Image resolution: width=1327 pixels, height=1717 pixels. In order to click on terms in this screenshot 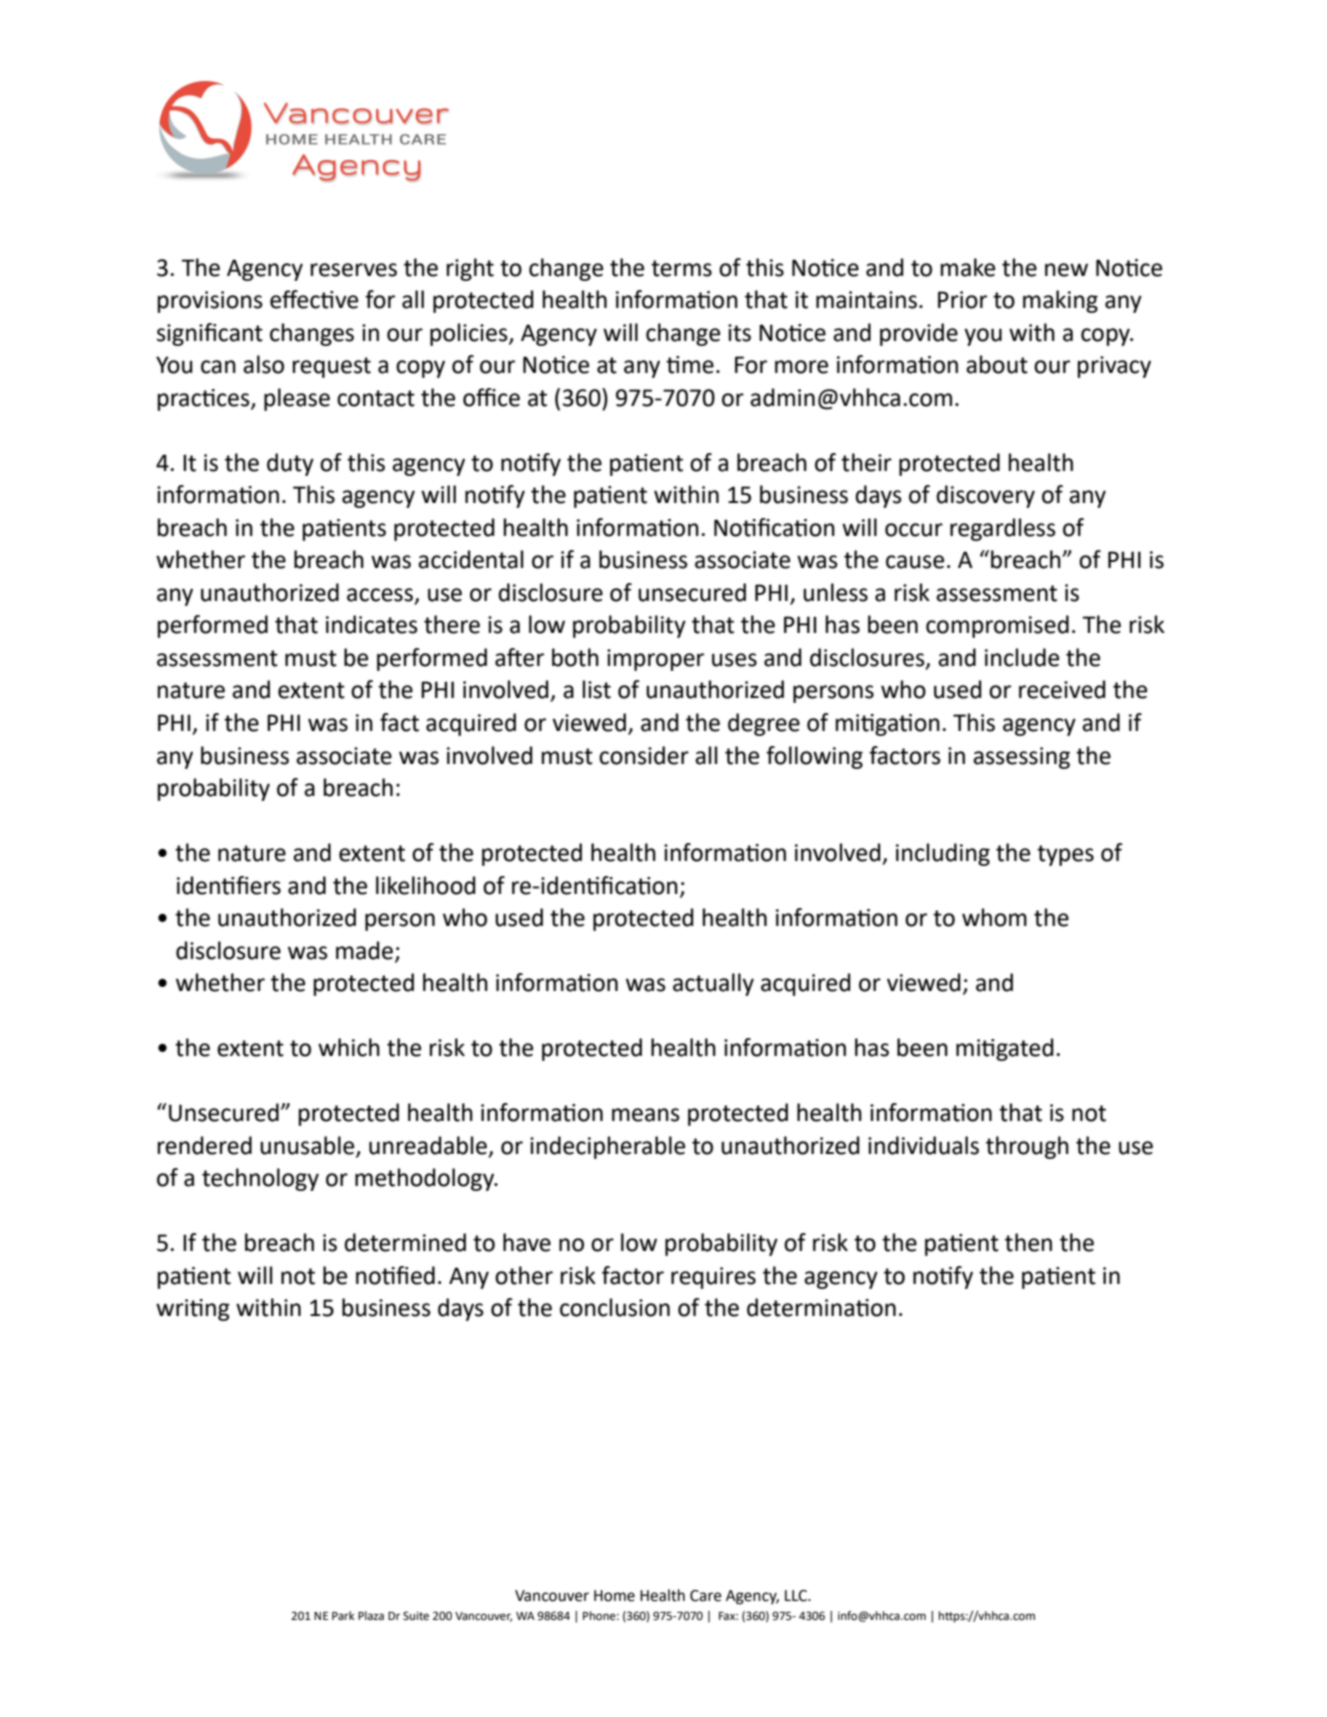, I will do `click(681, 268)`.
